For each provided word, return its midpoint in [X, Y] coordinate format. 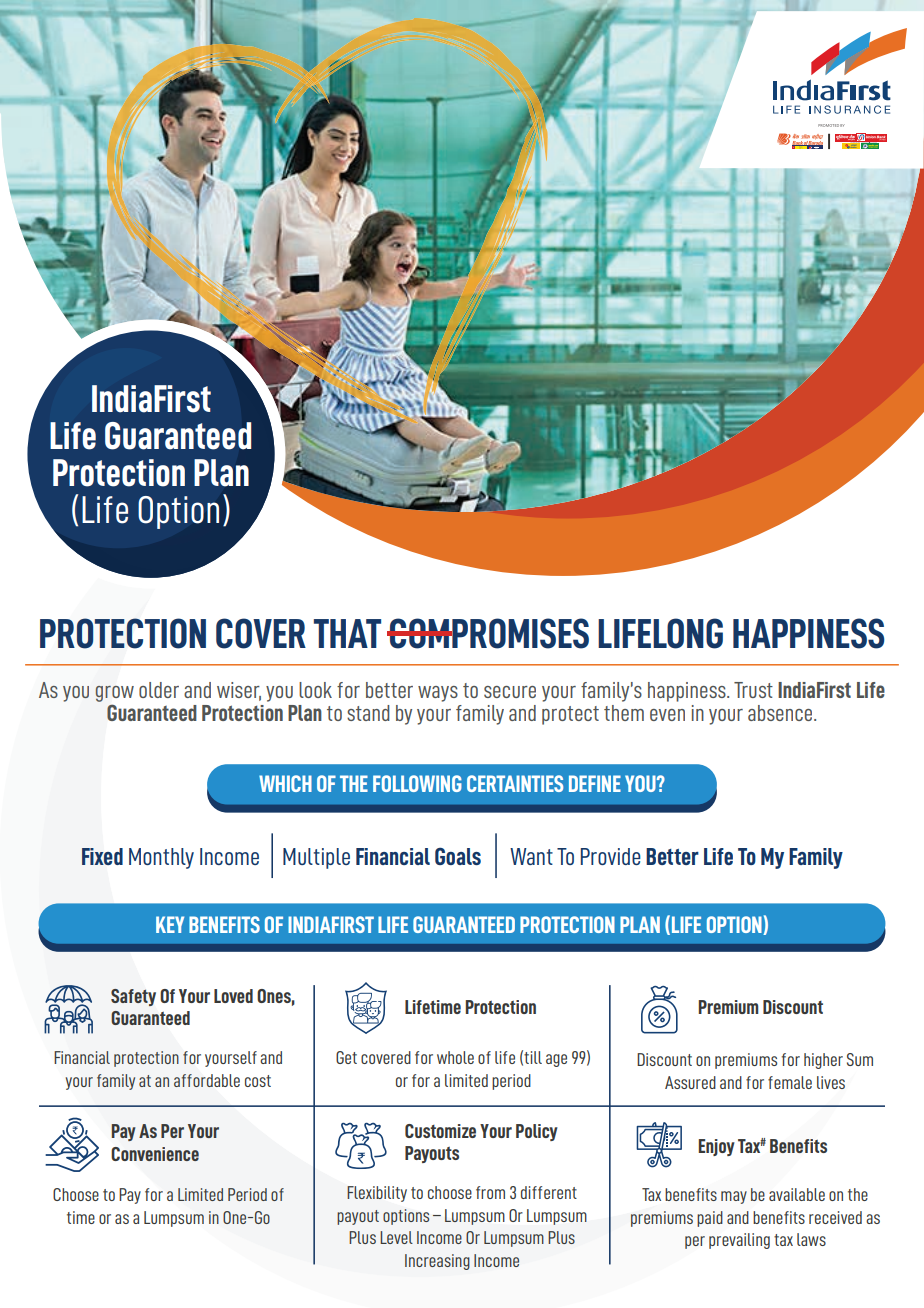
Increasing [437, 1262]
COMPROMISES [488, 633]
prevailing [739, 1241]
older [159, 690]
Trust [753, 690]
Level [396, 1237]
